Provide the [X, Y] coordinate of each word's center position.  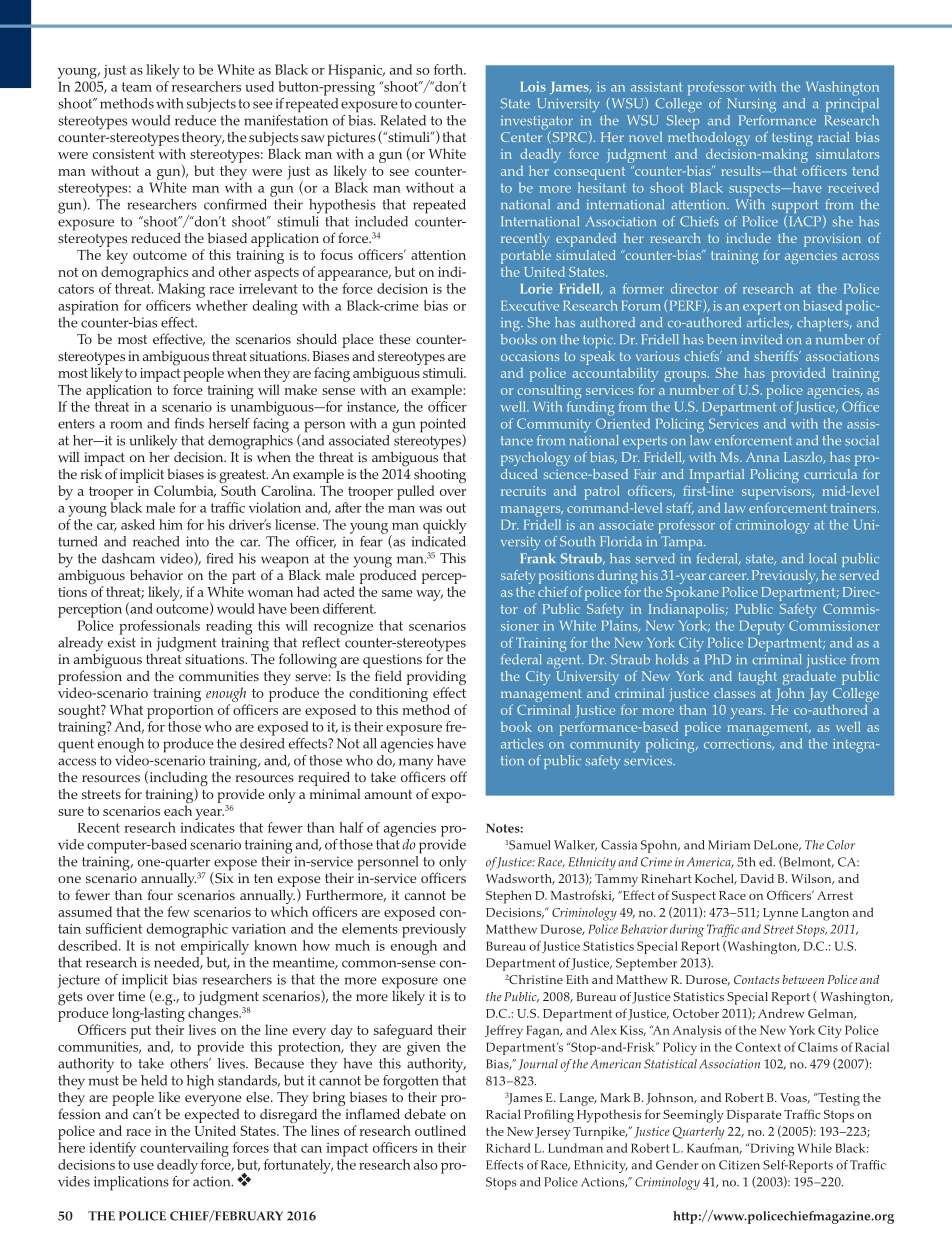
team [136, 87]
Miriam [729, 845]
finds [189, 423]
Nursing [751, 105]
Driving [771, 1150]
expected [212, 1116]
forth [449, 69]
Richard [508, 1148]
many [416, 765]
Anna [762, 457]
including [177, 780]
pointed [443, 426]
